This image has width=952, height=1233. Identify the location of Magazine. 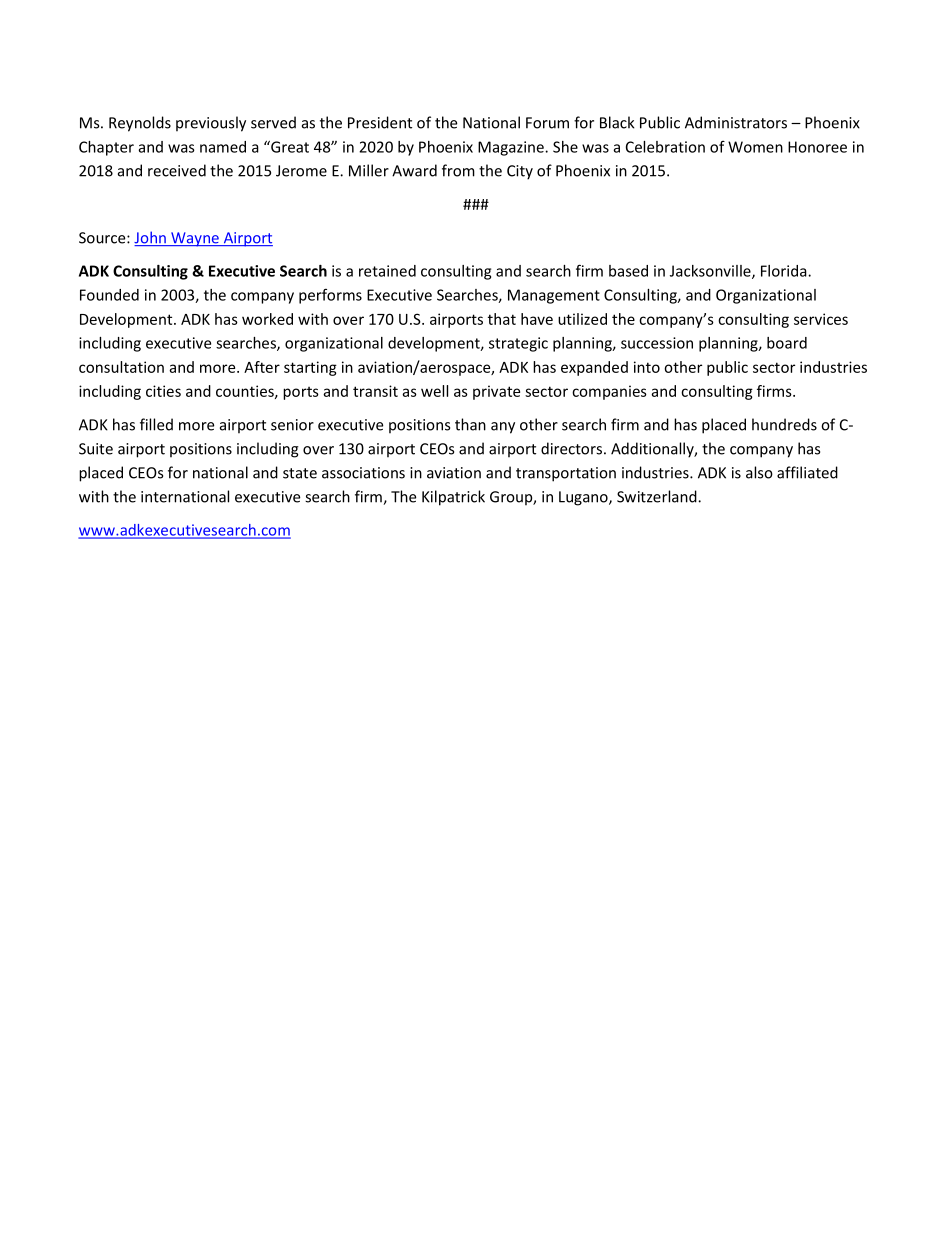
(512, 148).
